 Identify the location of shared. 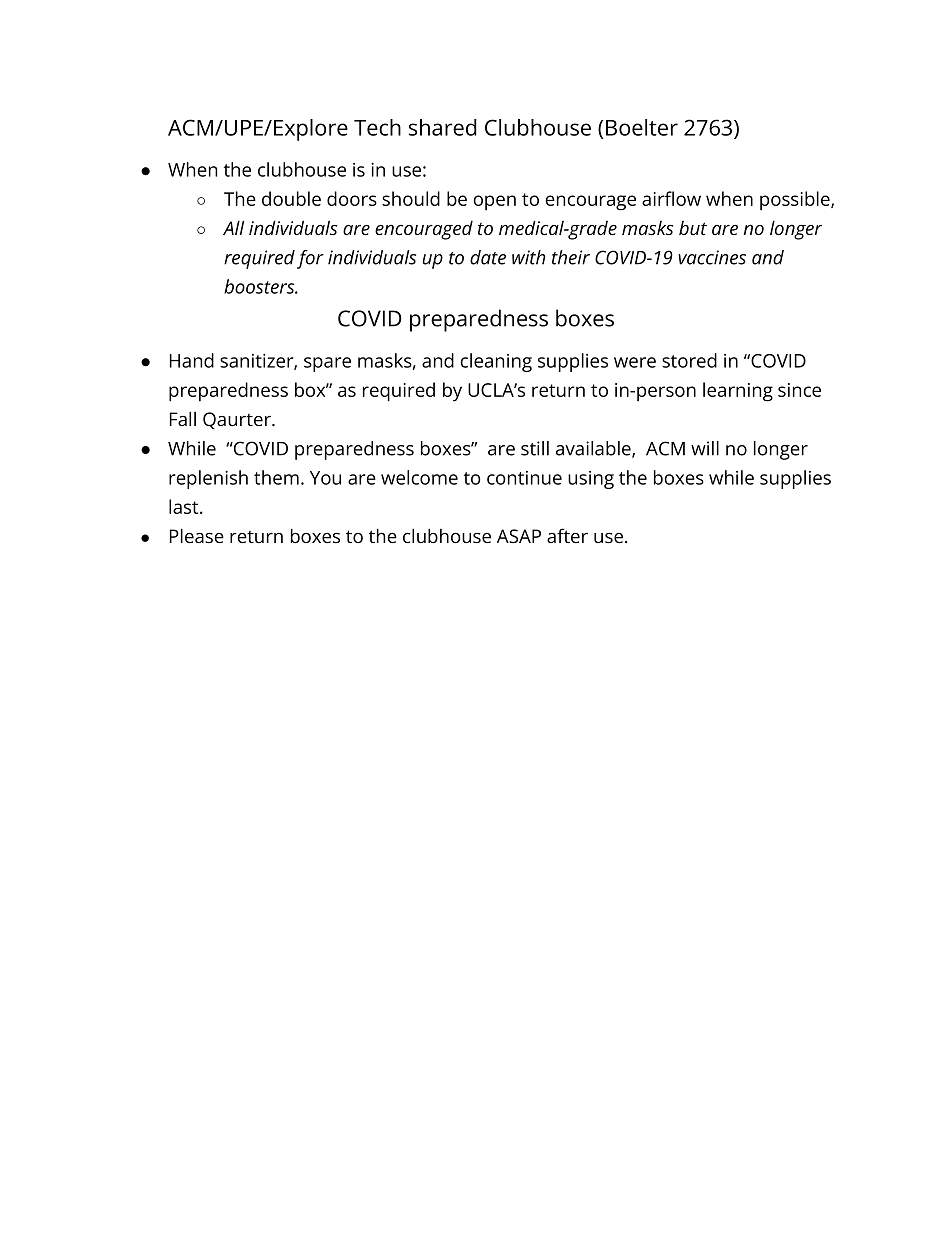
(443, 127).
